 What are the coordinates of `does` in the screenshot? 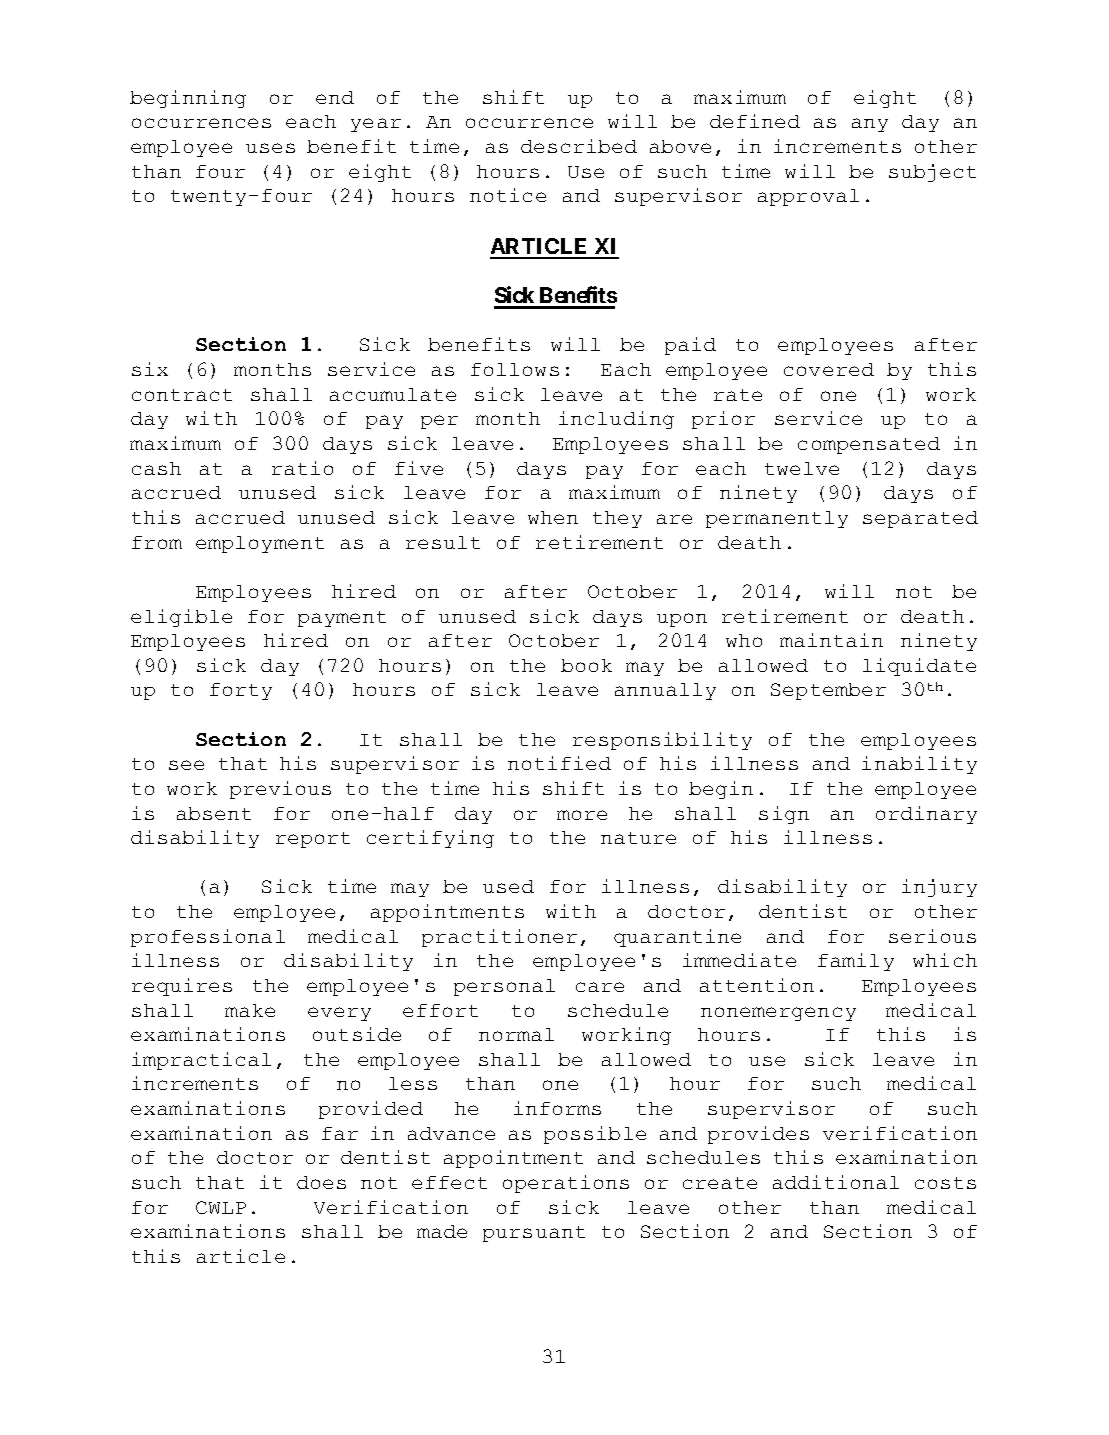 It's located at (321, 1182).
